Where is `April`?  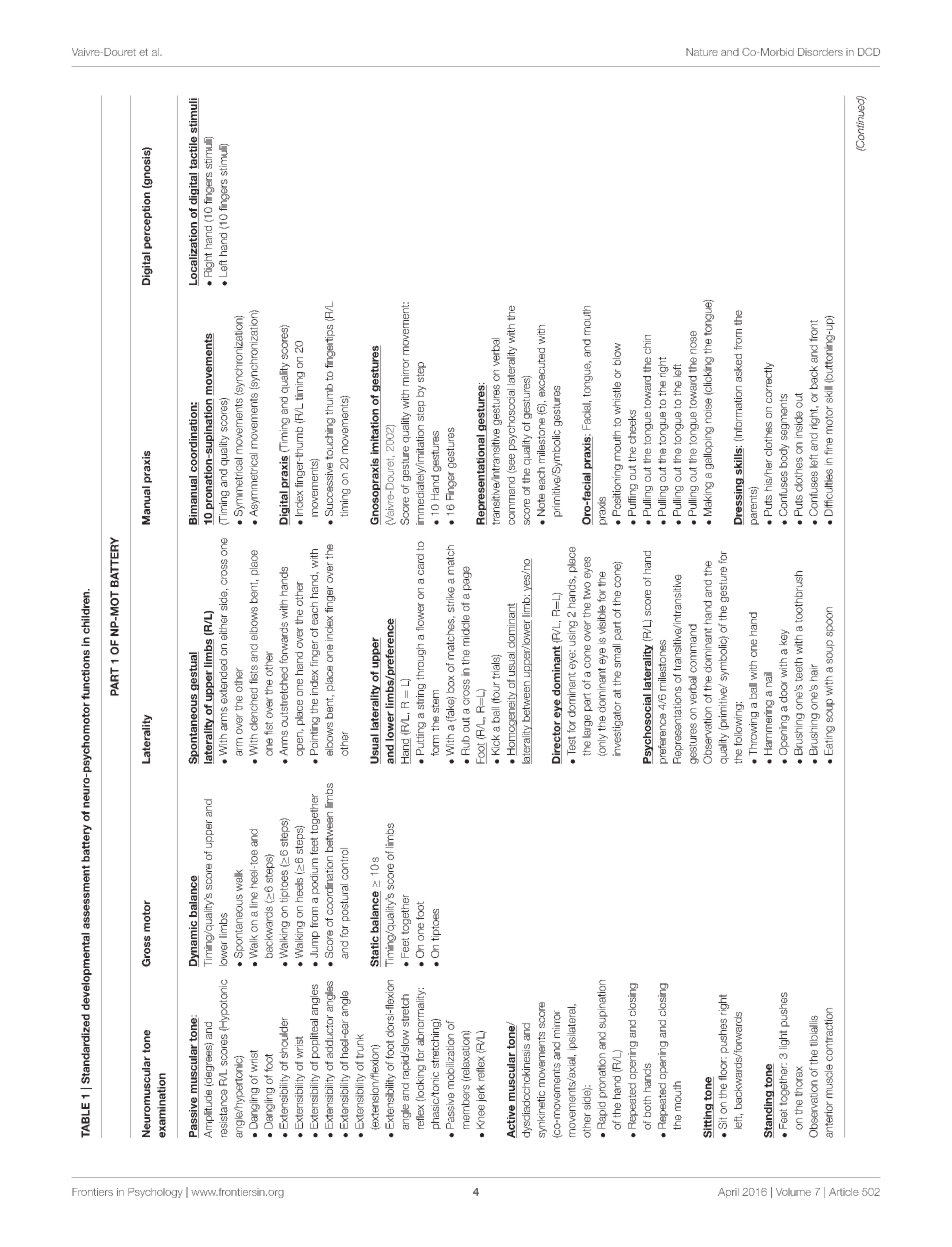 April is located at coordinates (728, 1193).
